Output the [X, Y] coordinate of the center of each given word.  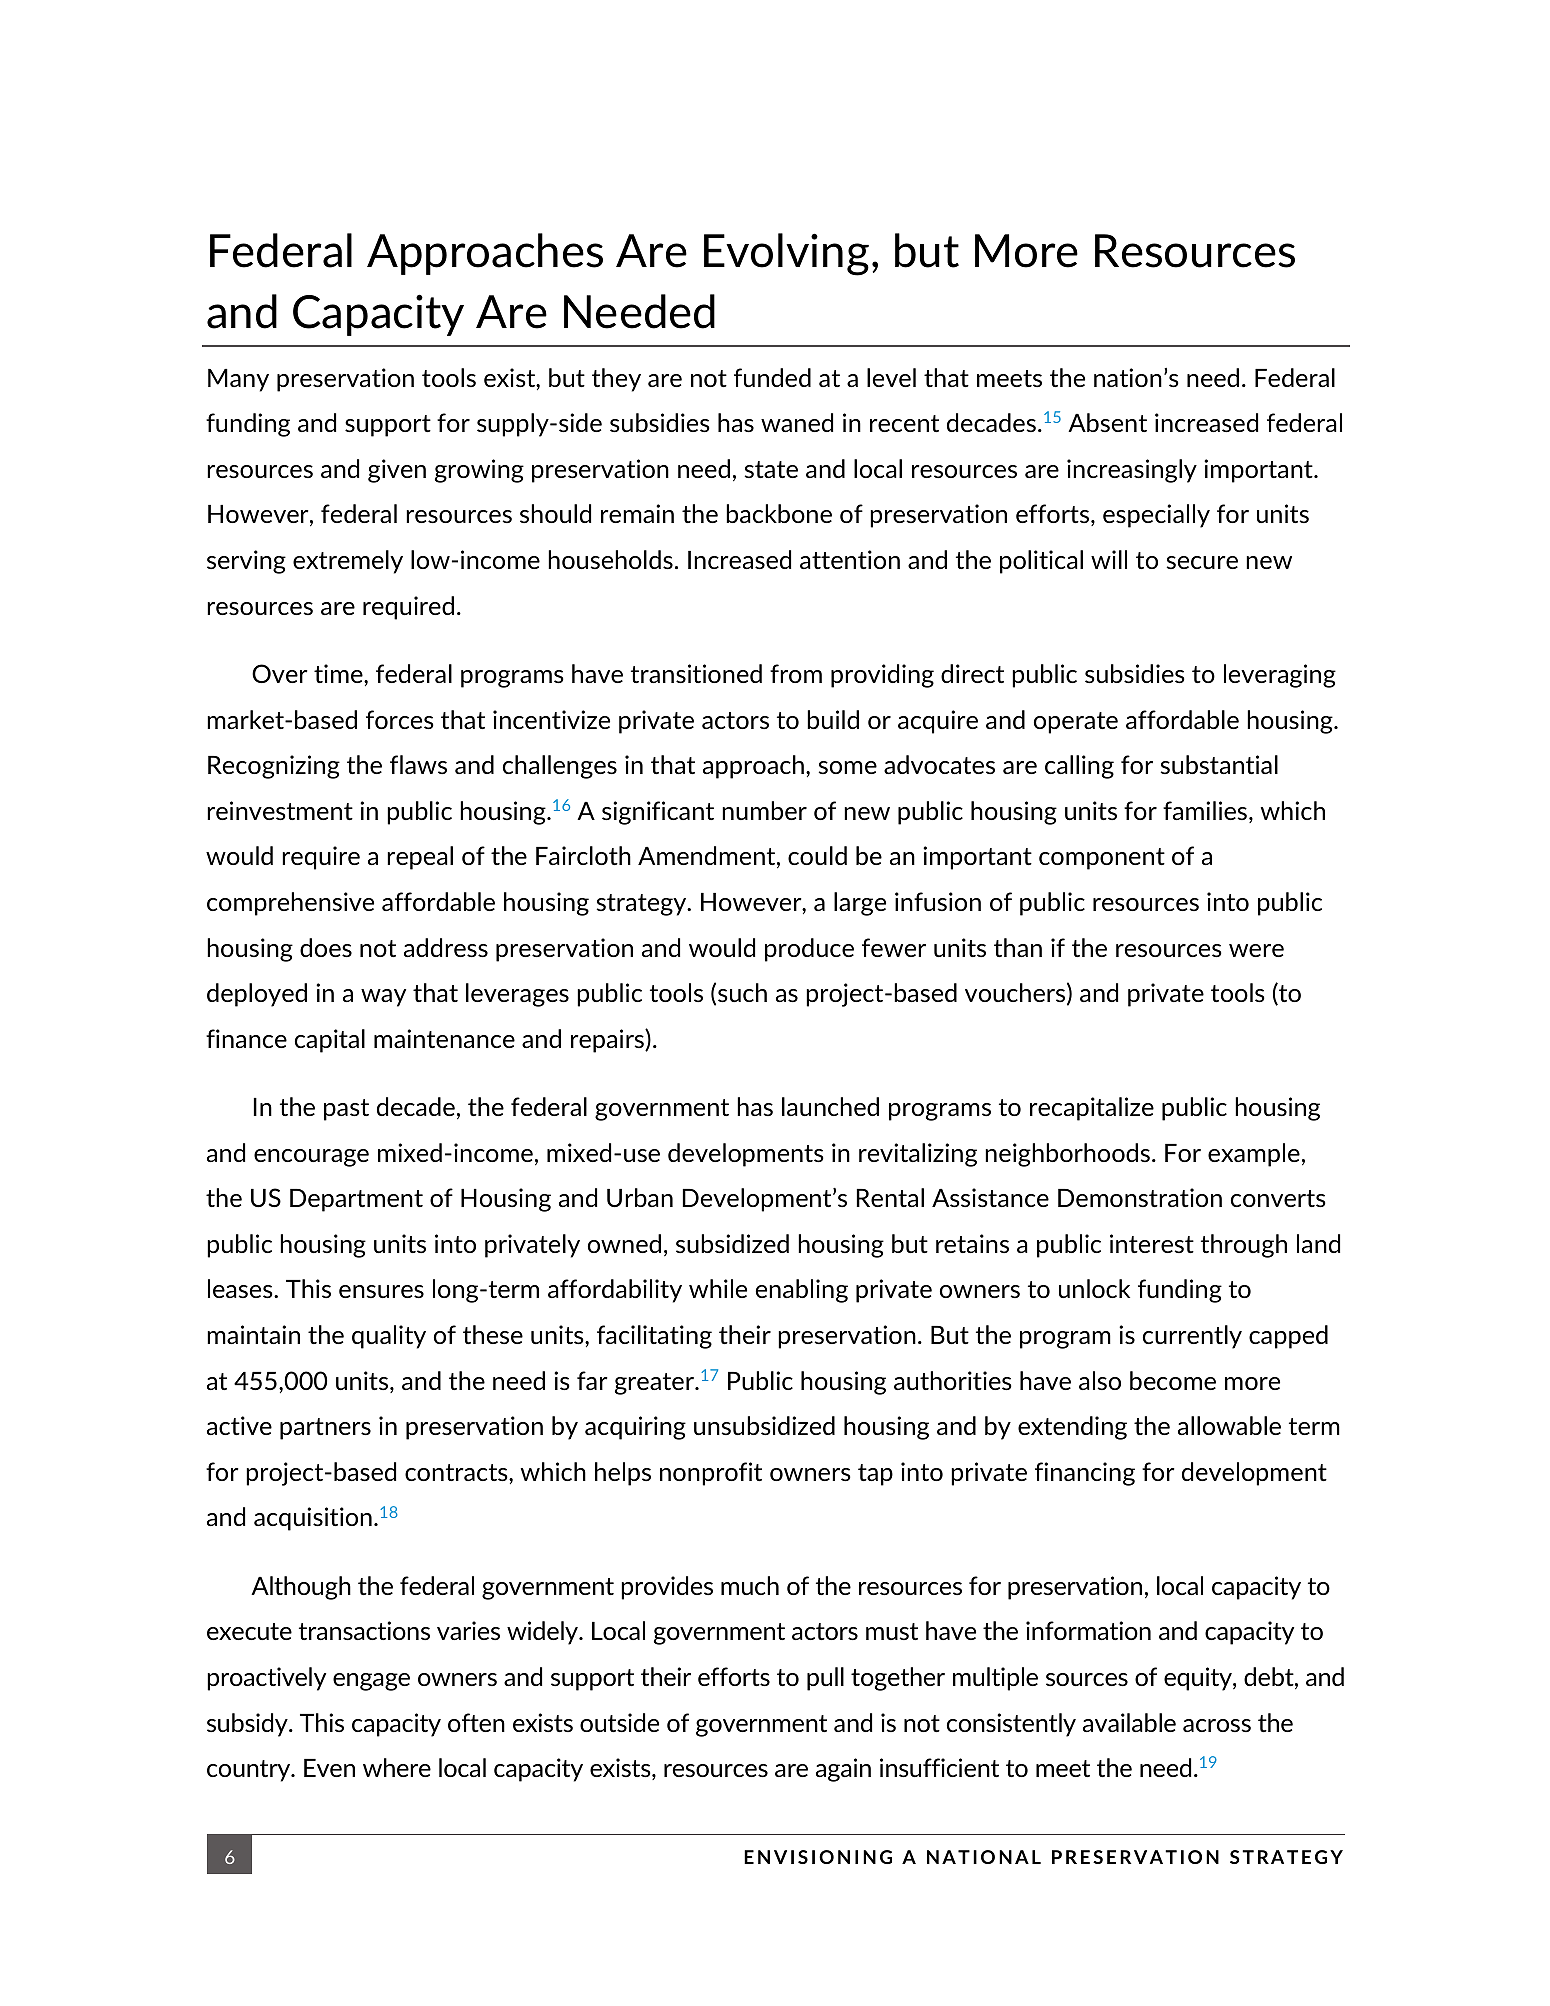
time [339, 673]
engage [371, 1682]
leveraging [1280, 676]
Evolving [786, 254]
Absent [1107, 422]
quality [389, 1337]
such [742, 992]
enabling [802, 1291]
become [1173, 1380]
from [796, 673]
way [383, 998]
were [1256, 950]
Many [238, 380]
